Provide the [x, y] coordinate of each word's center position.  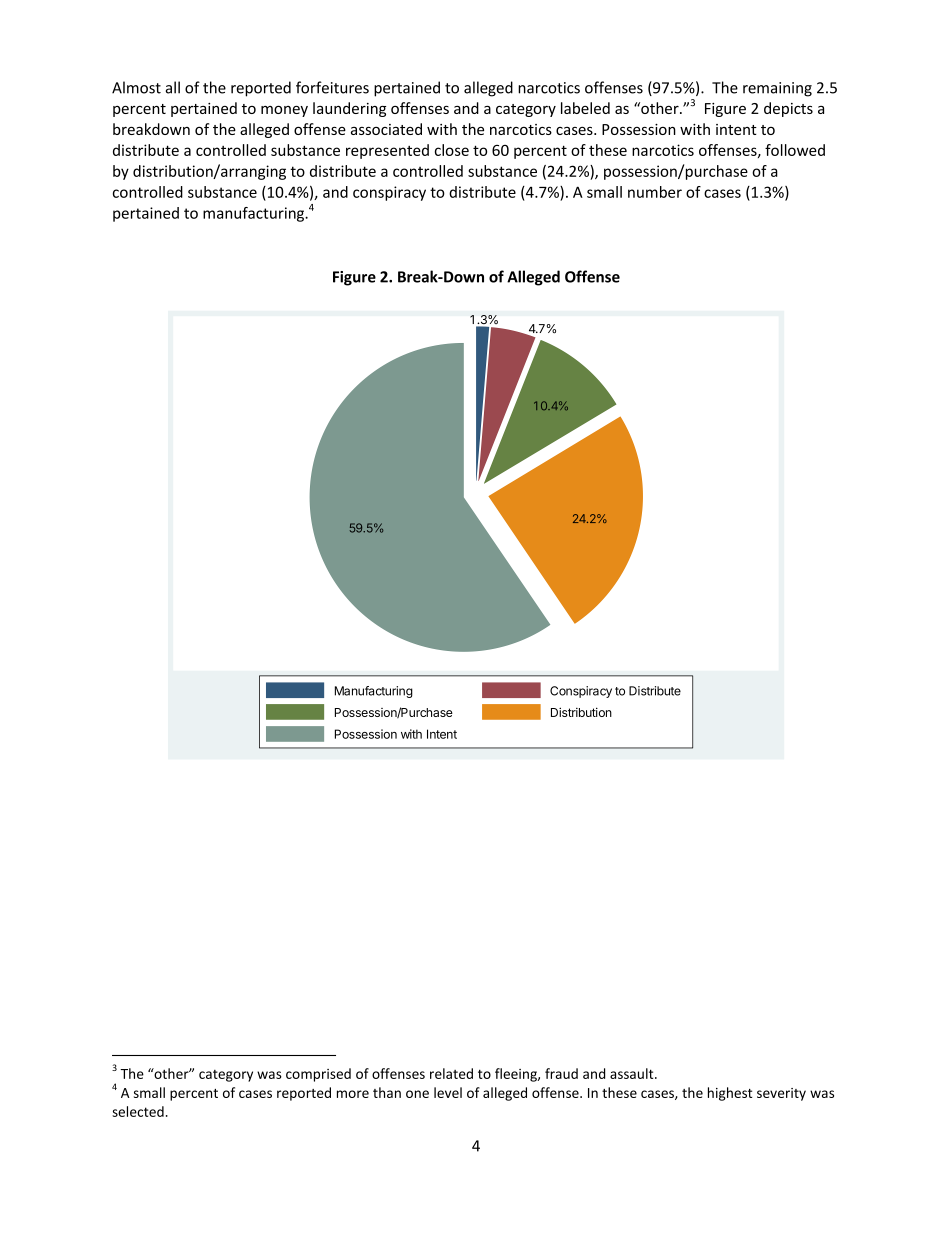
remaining [777, 89]
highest [730, 1094]
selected [138, 1111]
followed [795, 150]
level [448, 1092]
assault [633, 1073]
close [452, 150]
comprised [318, 1075]
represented [387, 151]
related [451, 1073]
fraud [561, 1073]
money [284, 111]
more [353, 1094]
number [655, 192]
